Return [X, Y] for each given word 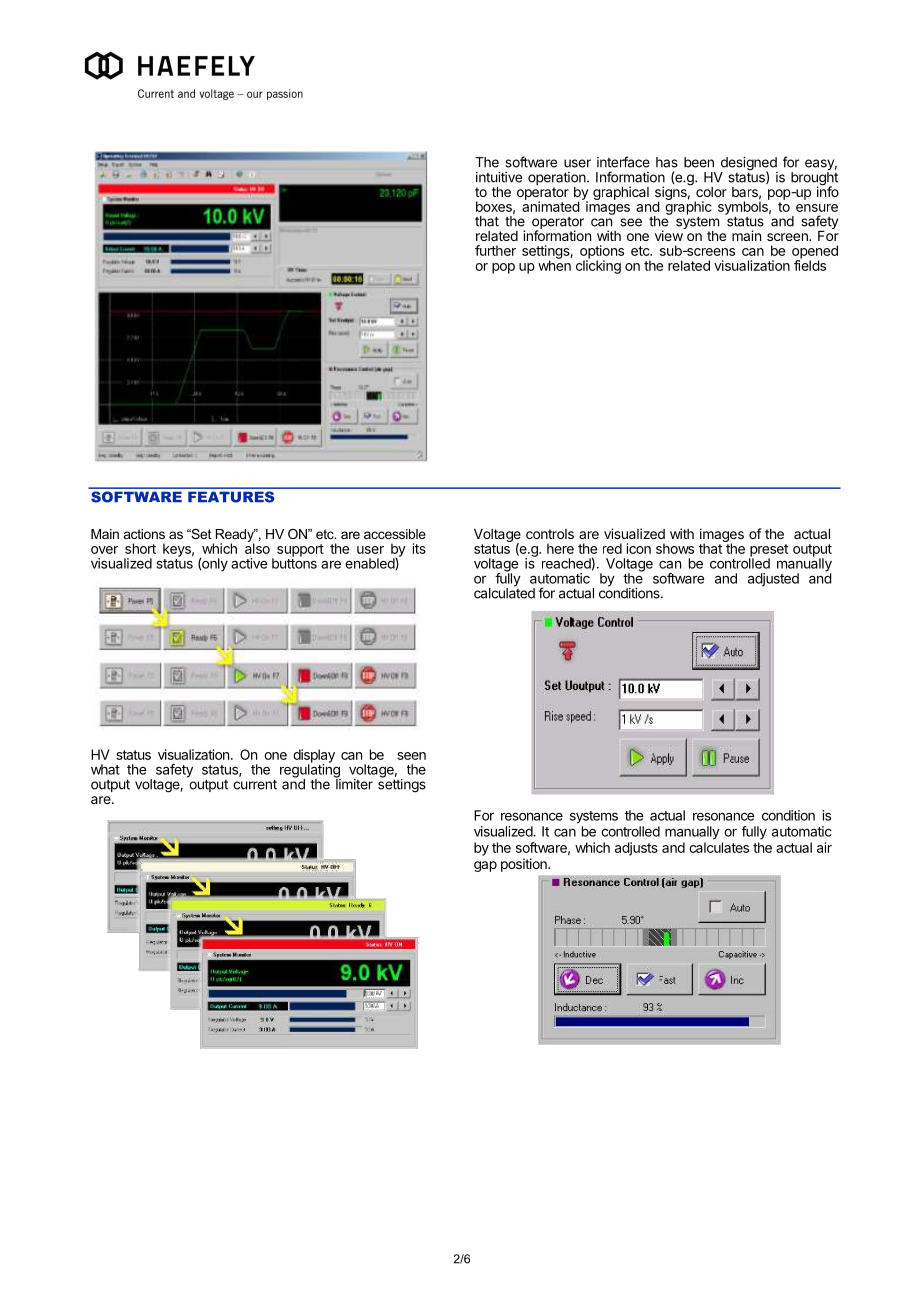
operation [558, 180]
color [711, 192]
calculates [719, 847]
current [255, 784]
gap [485, 866]
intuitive [499, 177]
